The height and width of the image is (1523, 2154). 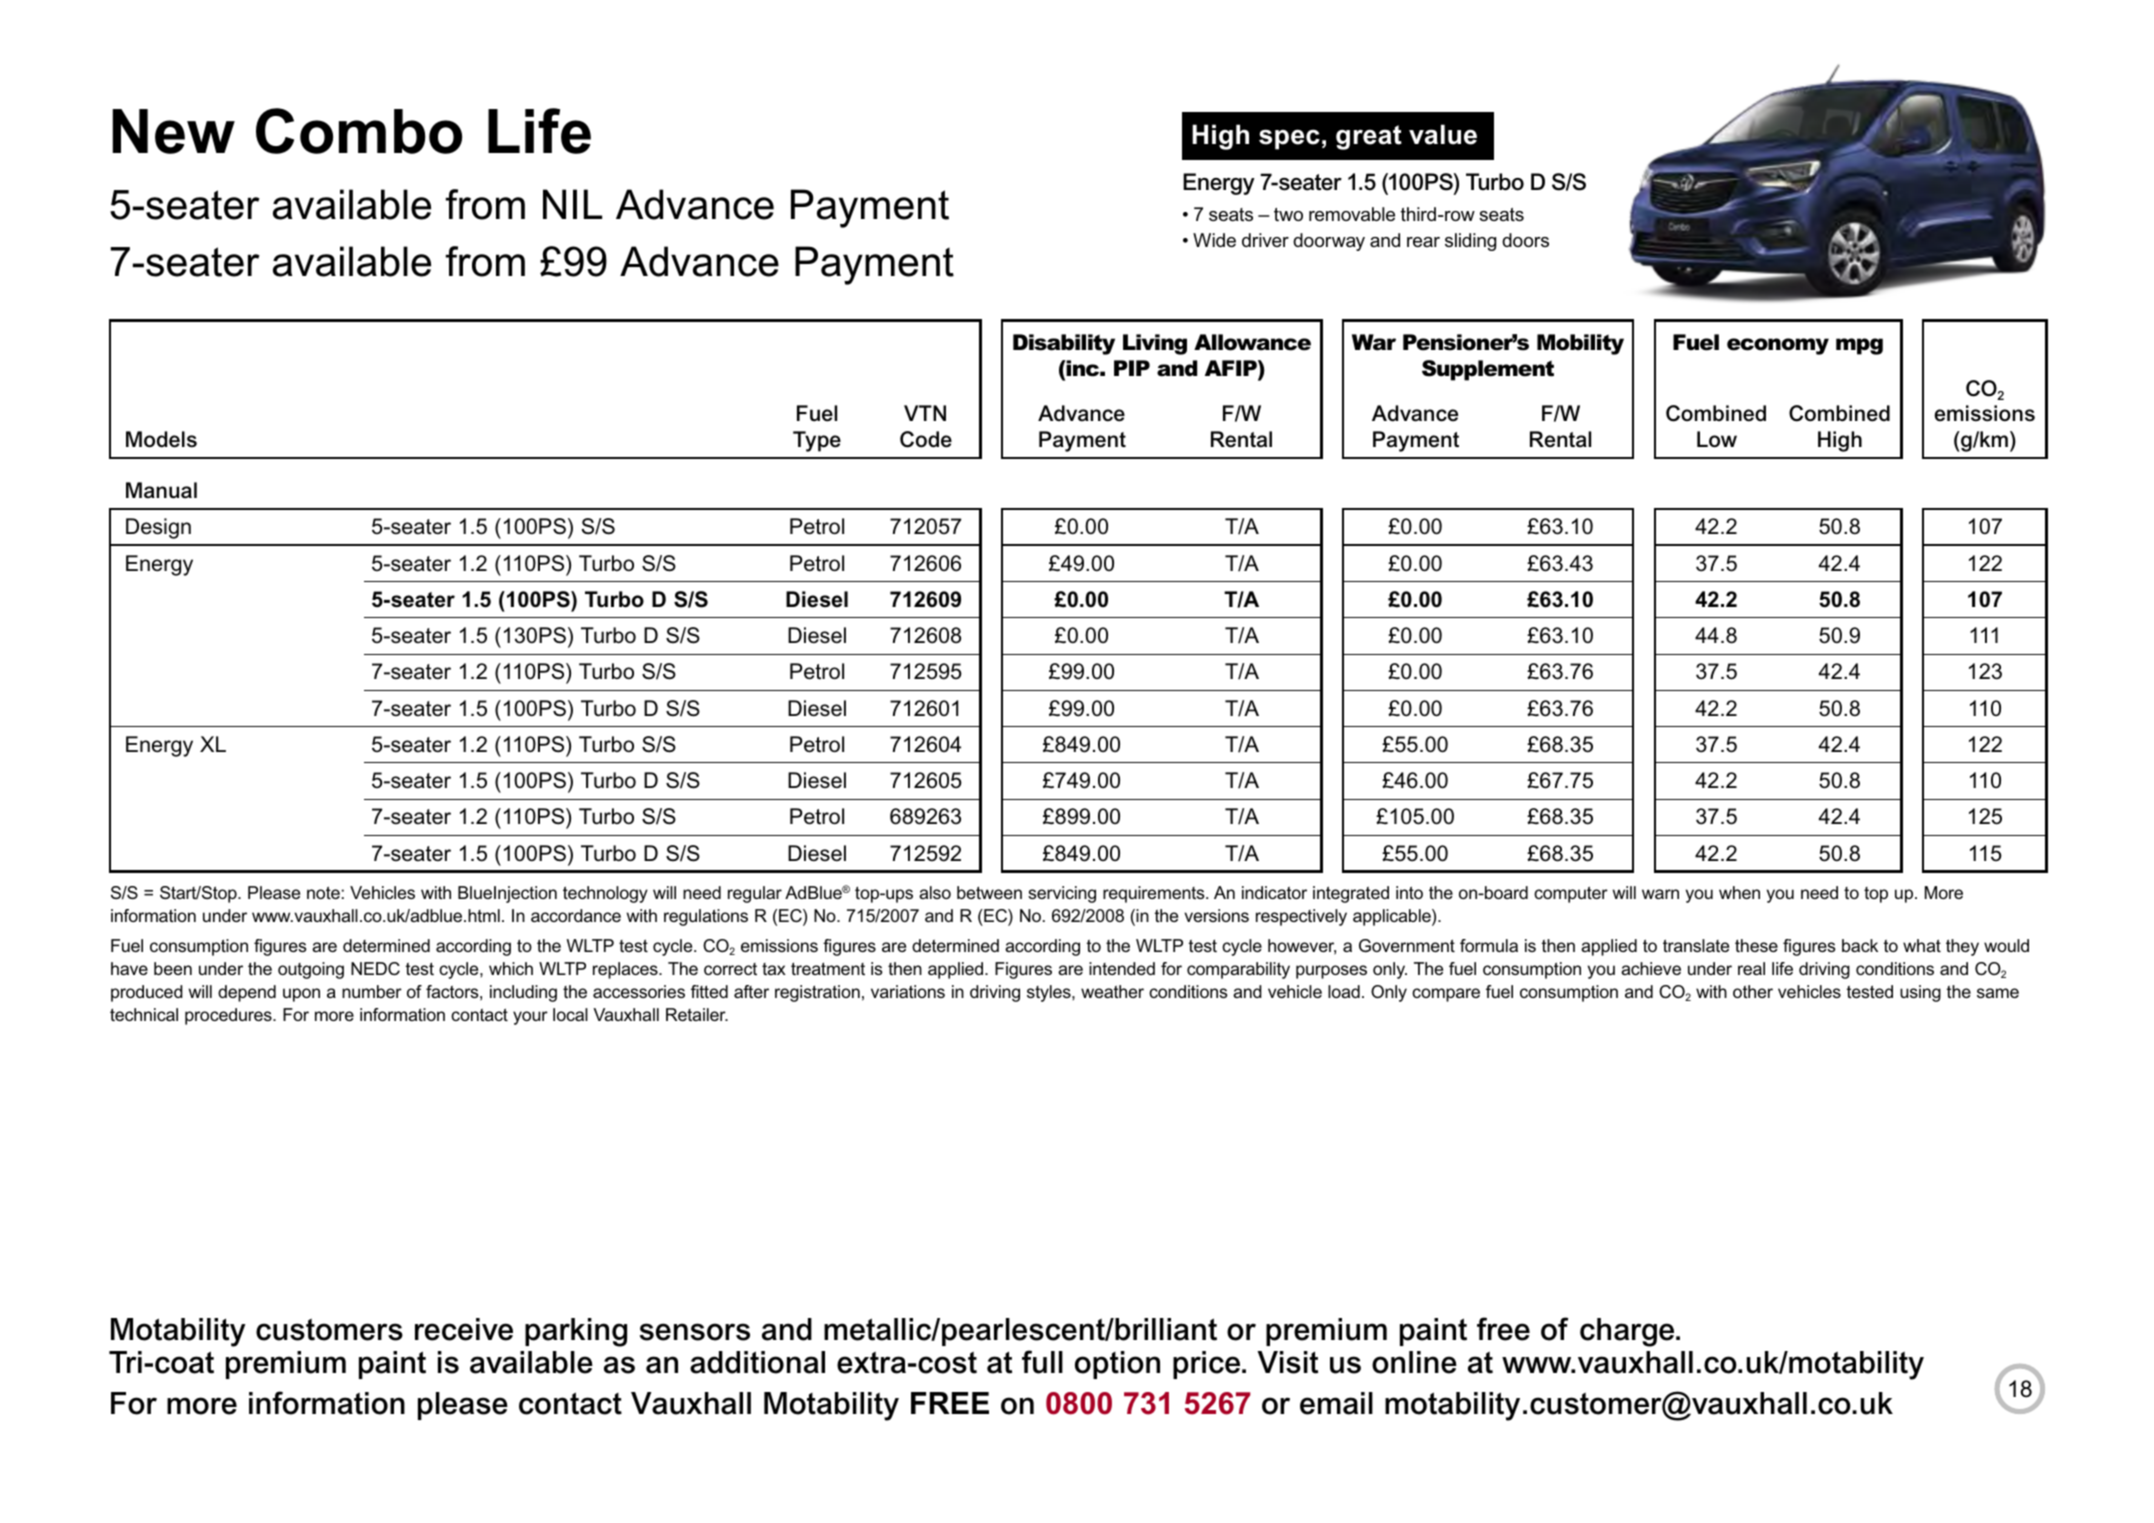 I want to click on Manual, so click(x=161, y=490).
